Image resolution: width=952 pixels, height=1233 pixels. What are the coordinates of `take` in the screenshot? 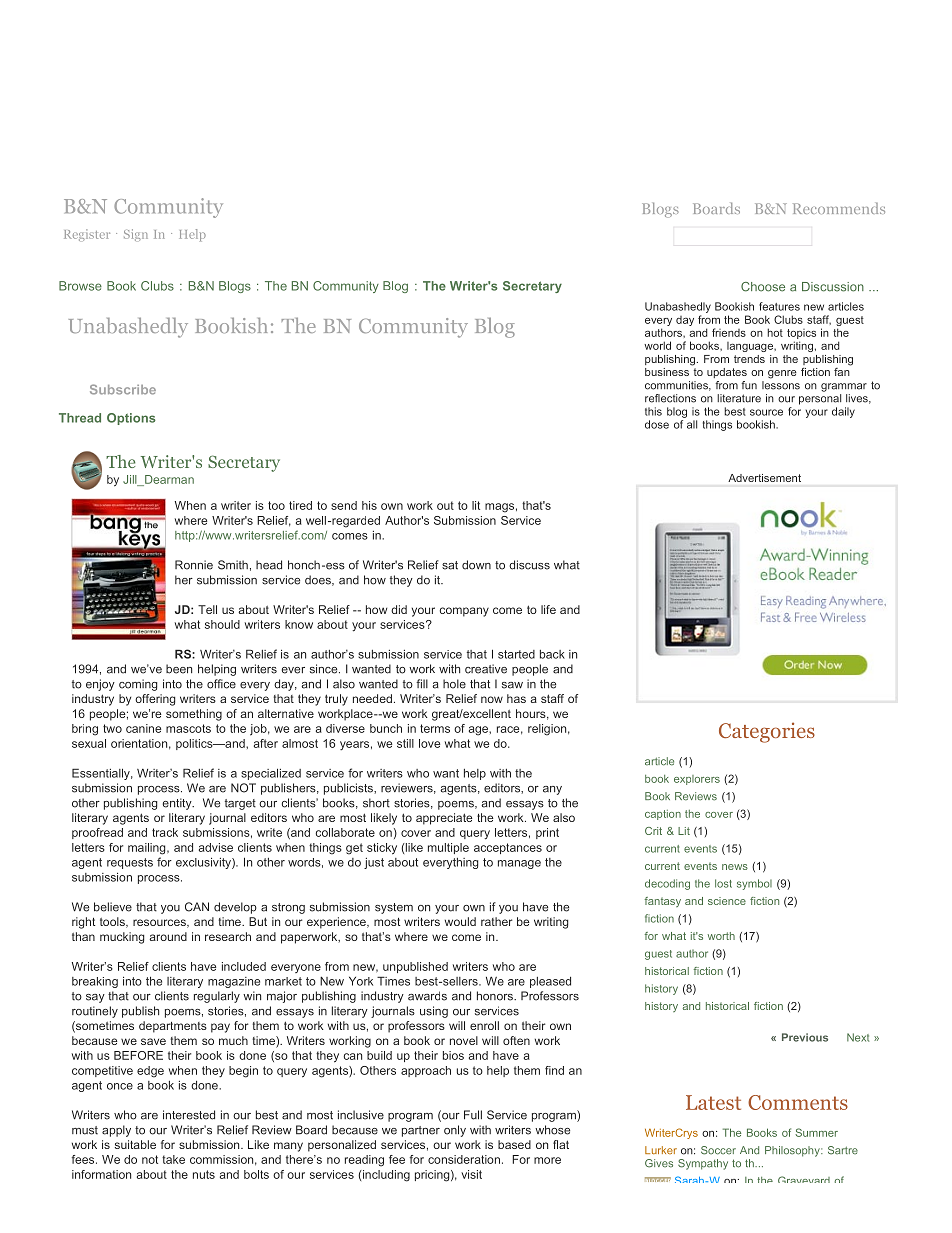 It's located at (173, 1159).
